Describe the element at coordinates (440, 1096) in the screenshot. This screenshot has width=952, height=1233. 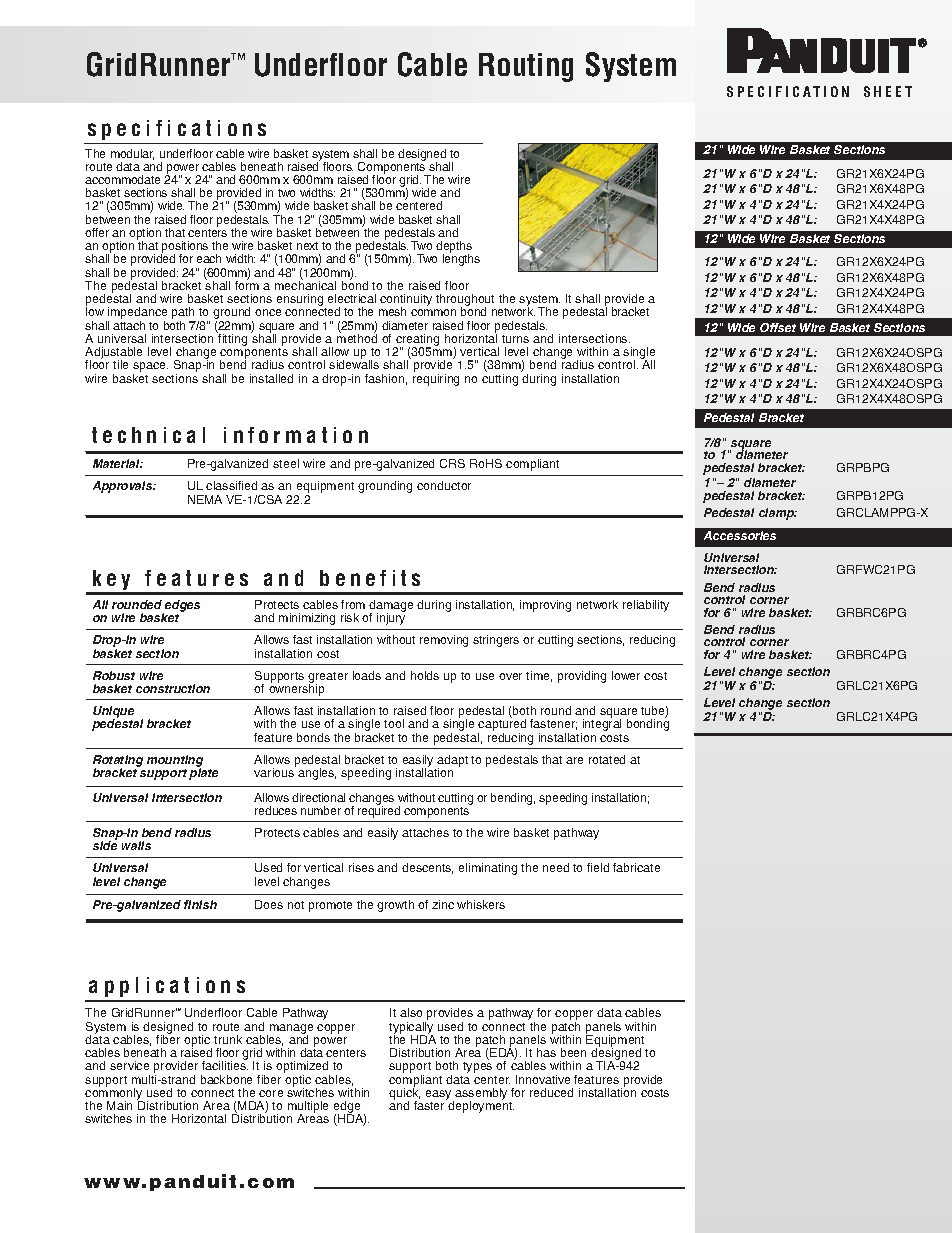
I see `easy` at that location.
